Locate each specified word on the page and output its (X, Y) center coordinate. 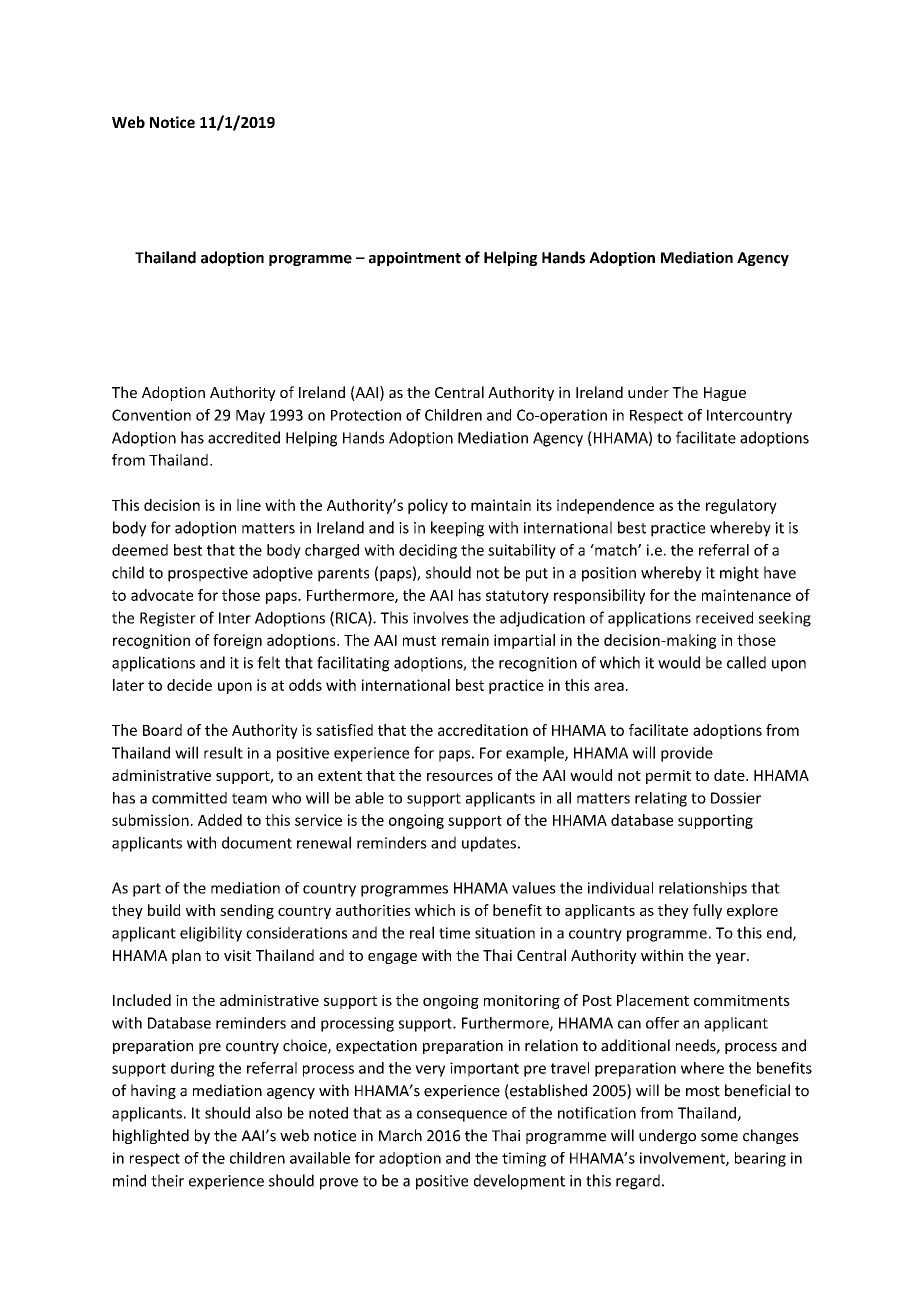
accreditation (483, 730)
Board (162, 730)
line (249, 505)
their (167, 1180)
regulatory (741, 506)
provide (687, 754)
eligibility (211, 934)
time (454, 933)
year (731, 958)
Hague (725, 394)
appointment (415, 259)
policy (428, 506)
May (250, 417)
